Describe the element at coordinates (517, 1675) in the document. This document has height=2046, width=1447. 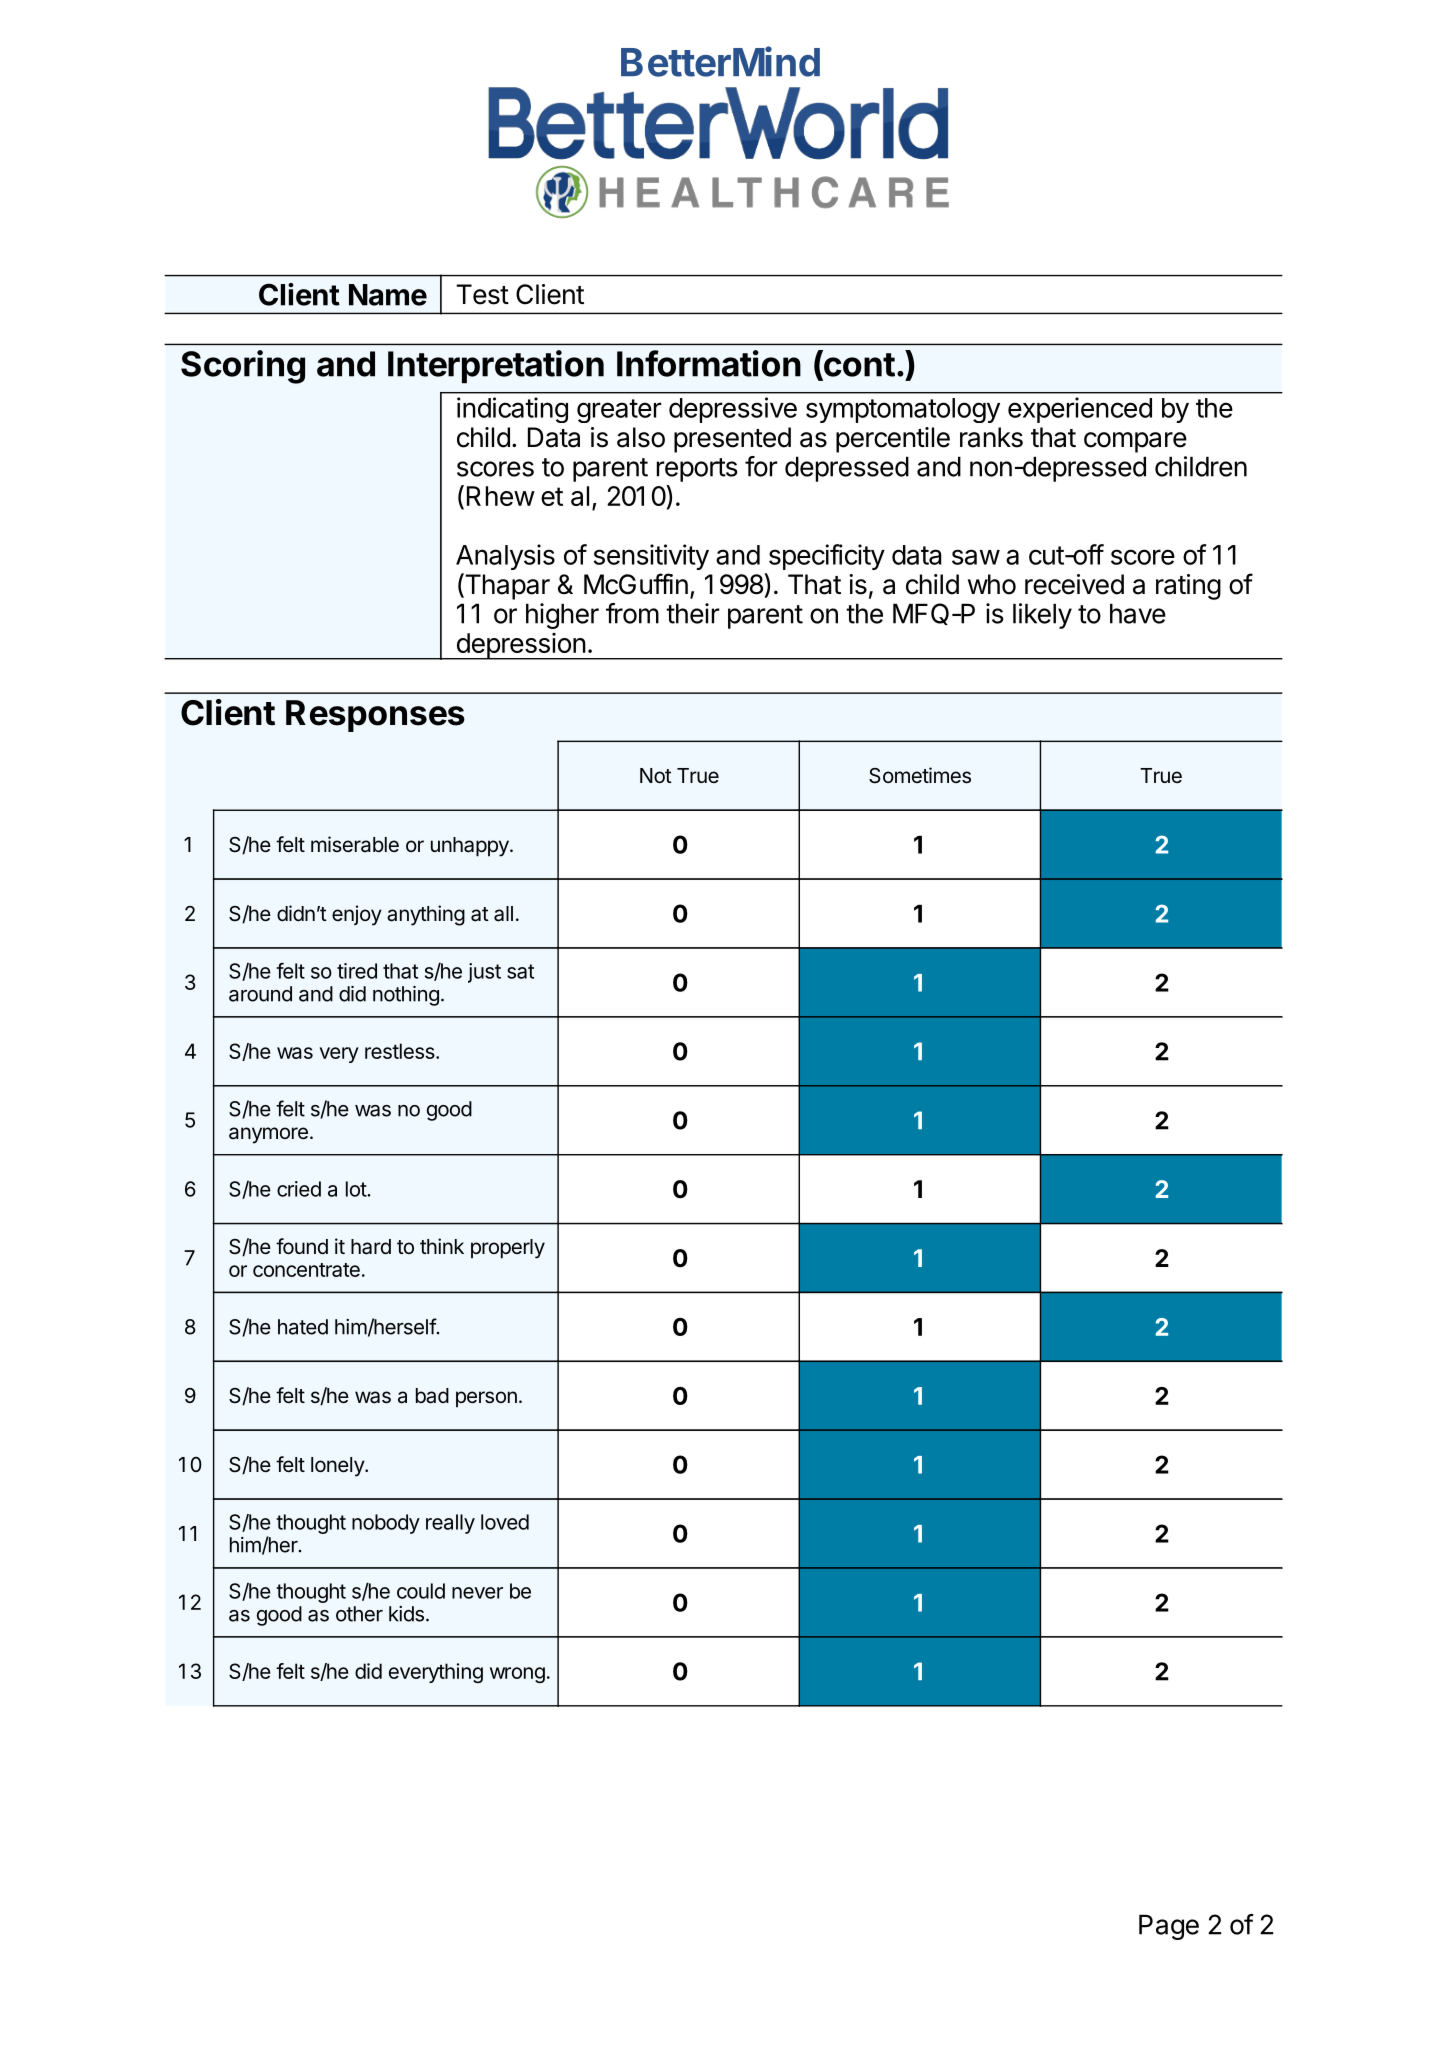
I see `wrong` at that location.
